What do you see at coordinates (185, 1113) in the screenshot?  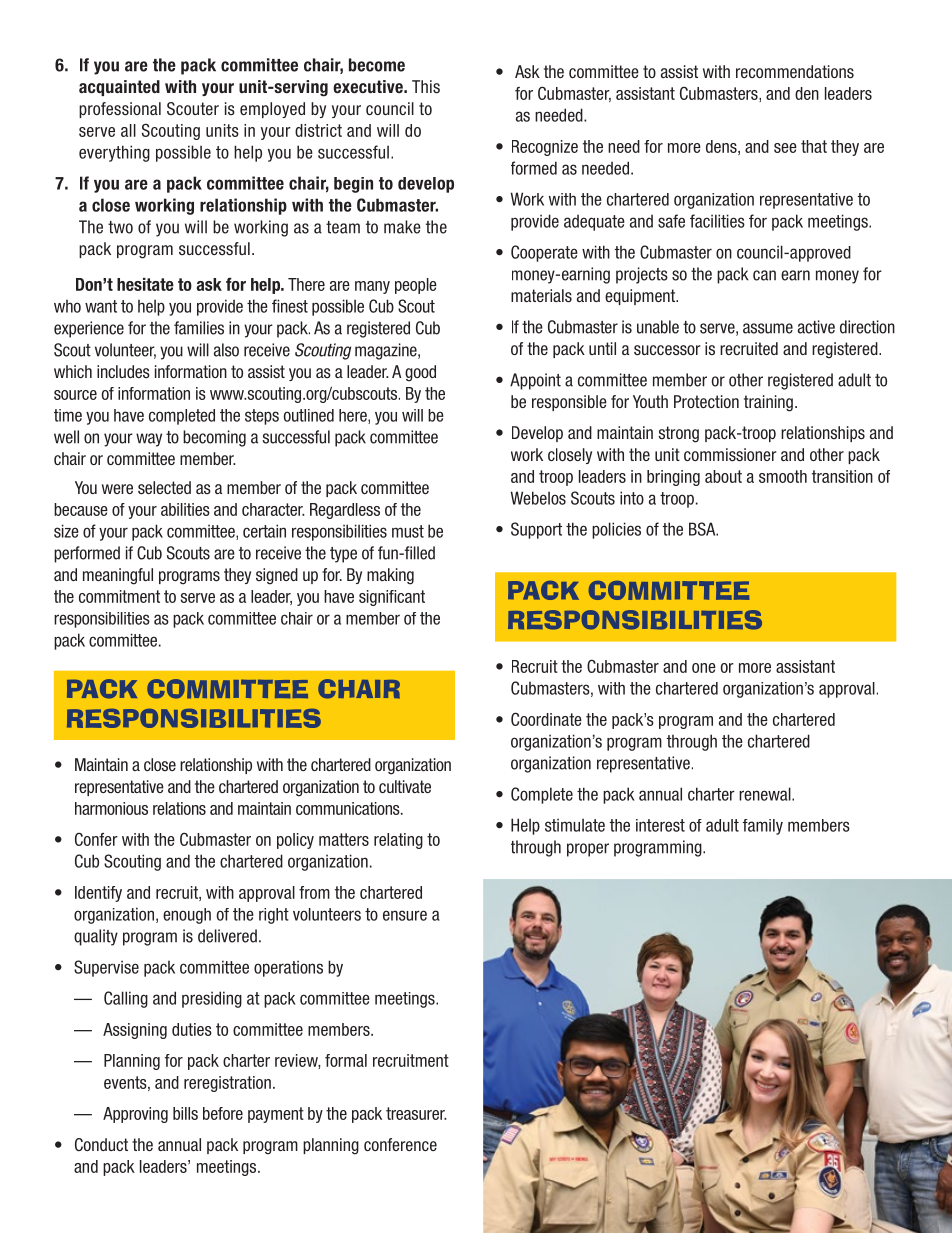 I see `bills` at bounding box center [185, 1113].
